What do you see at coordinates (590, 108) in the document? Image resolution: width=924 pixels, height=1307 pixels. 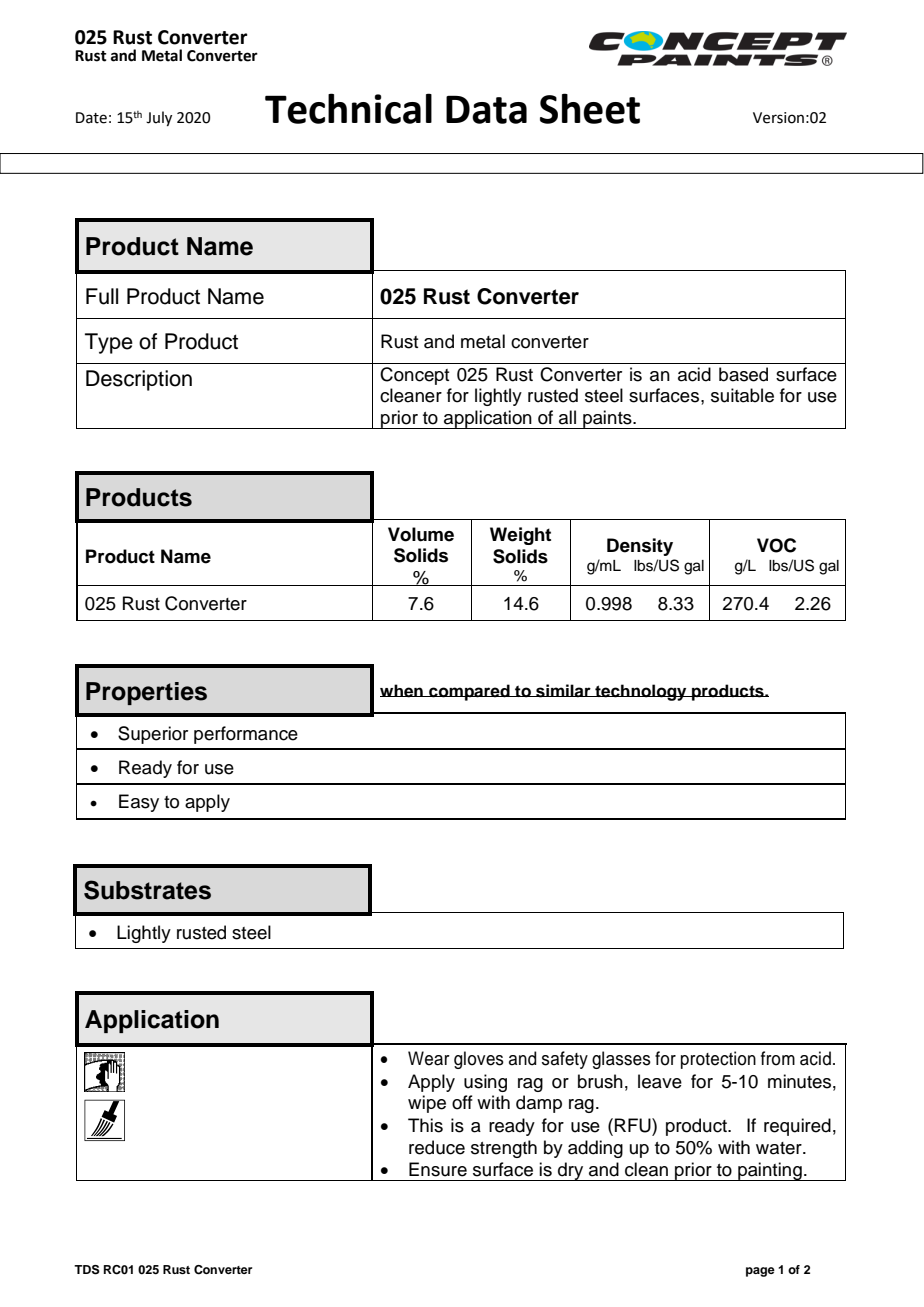 I see `Sheet` at bounding box center [590, 108].
